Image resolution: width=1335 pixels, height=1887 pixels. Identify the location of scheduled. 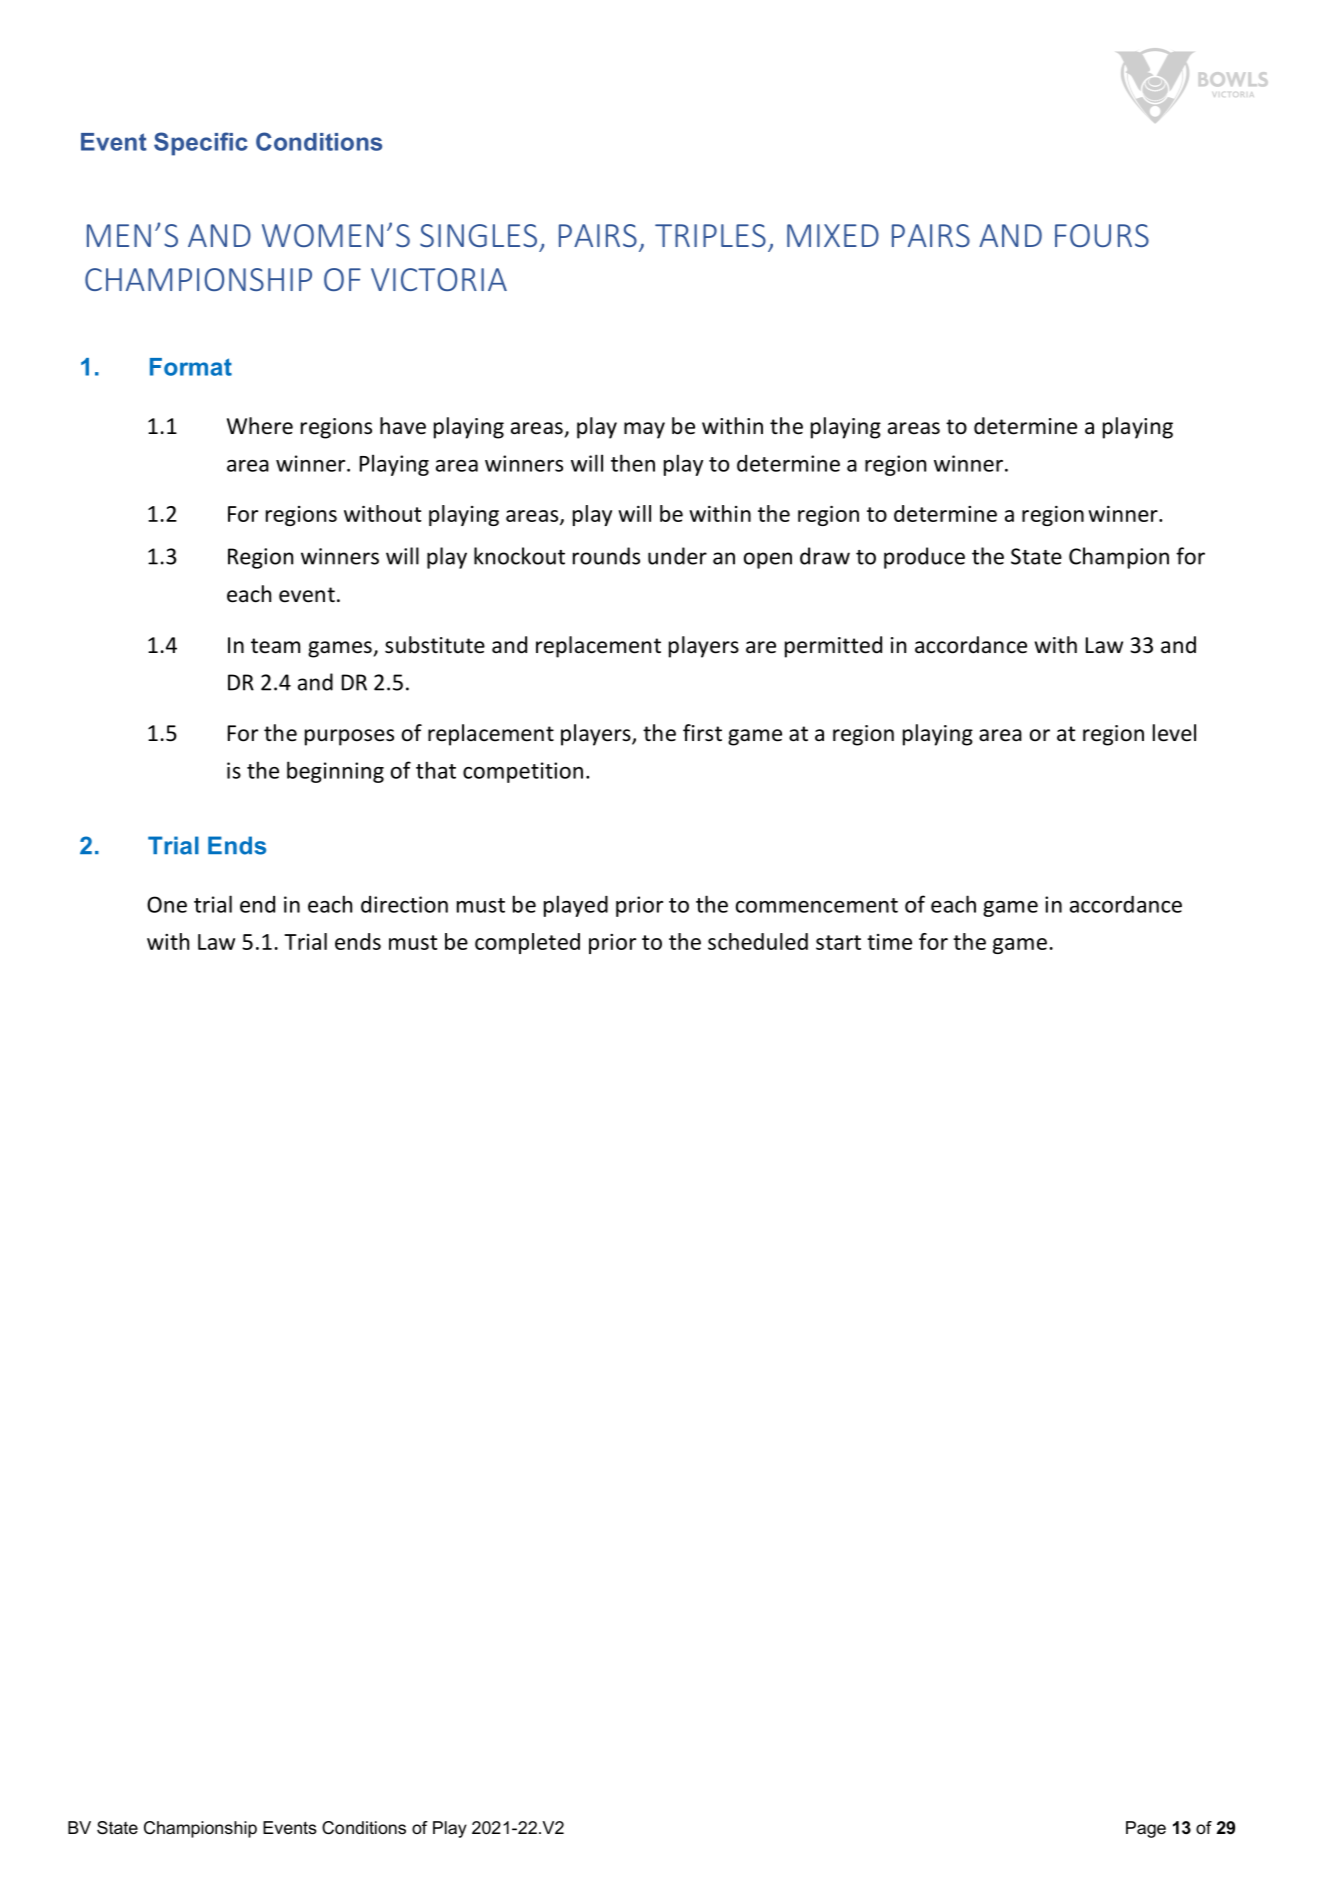
(758, 941).
